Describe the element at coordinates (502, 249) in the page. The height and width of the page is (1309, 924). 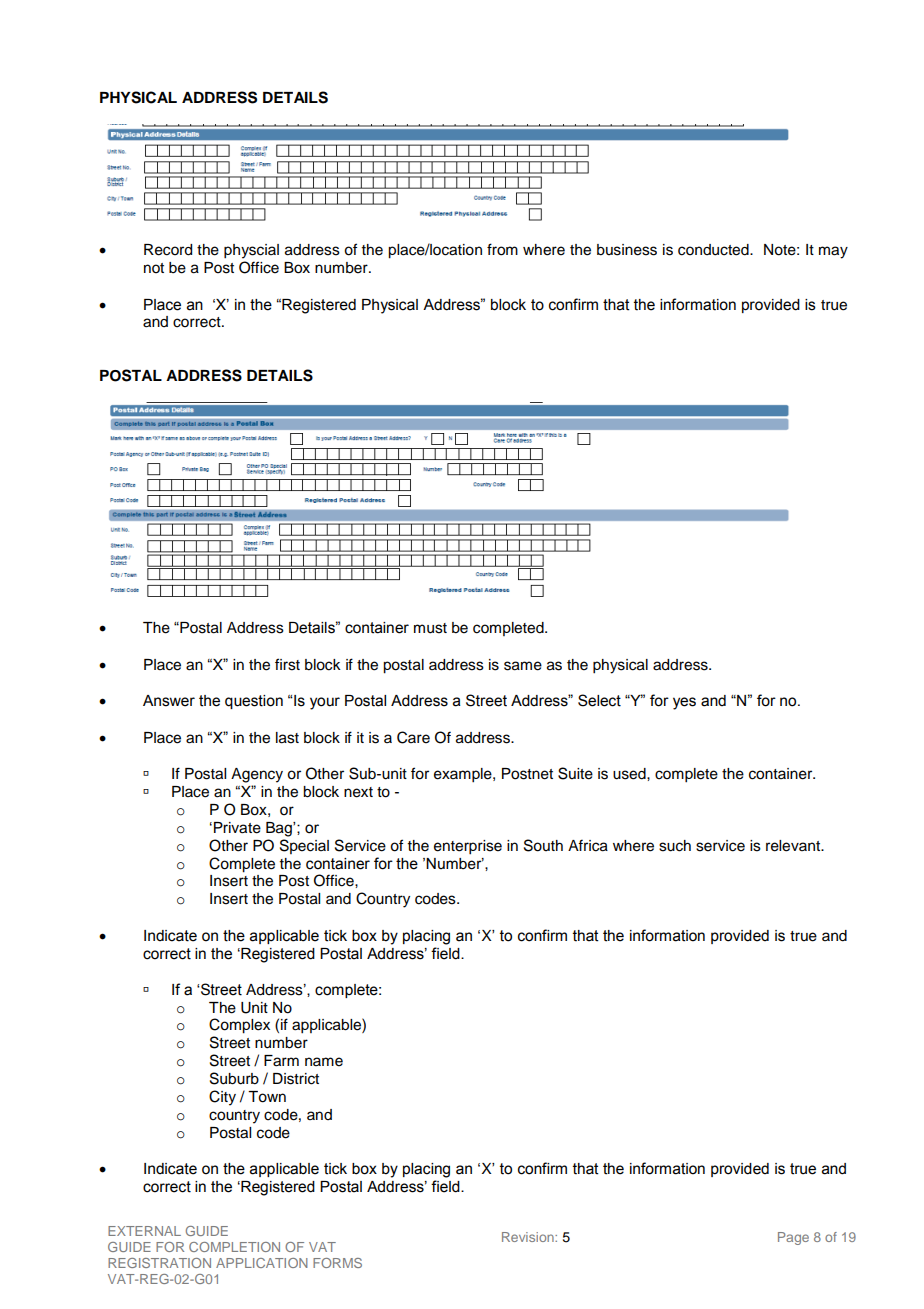
I see `from` at that location.
